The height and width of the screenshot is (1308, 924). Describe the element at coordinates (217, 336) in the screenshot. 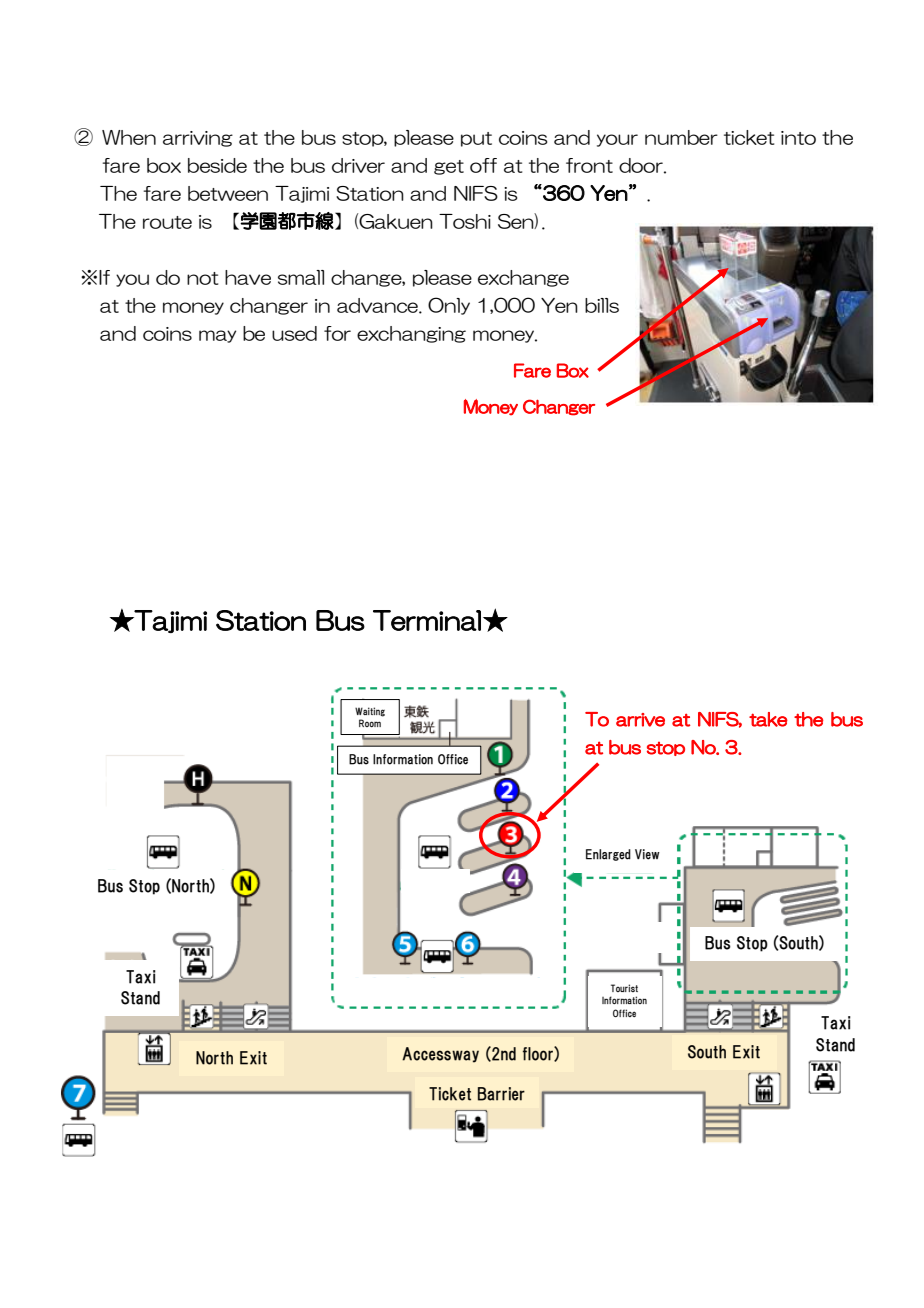

I see `may` at that location.
